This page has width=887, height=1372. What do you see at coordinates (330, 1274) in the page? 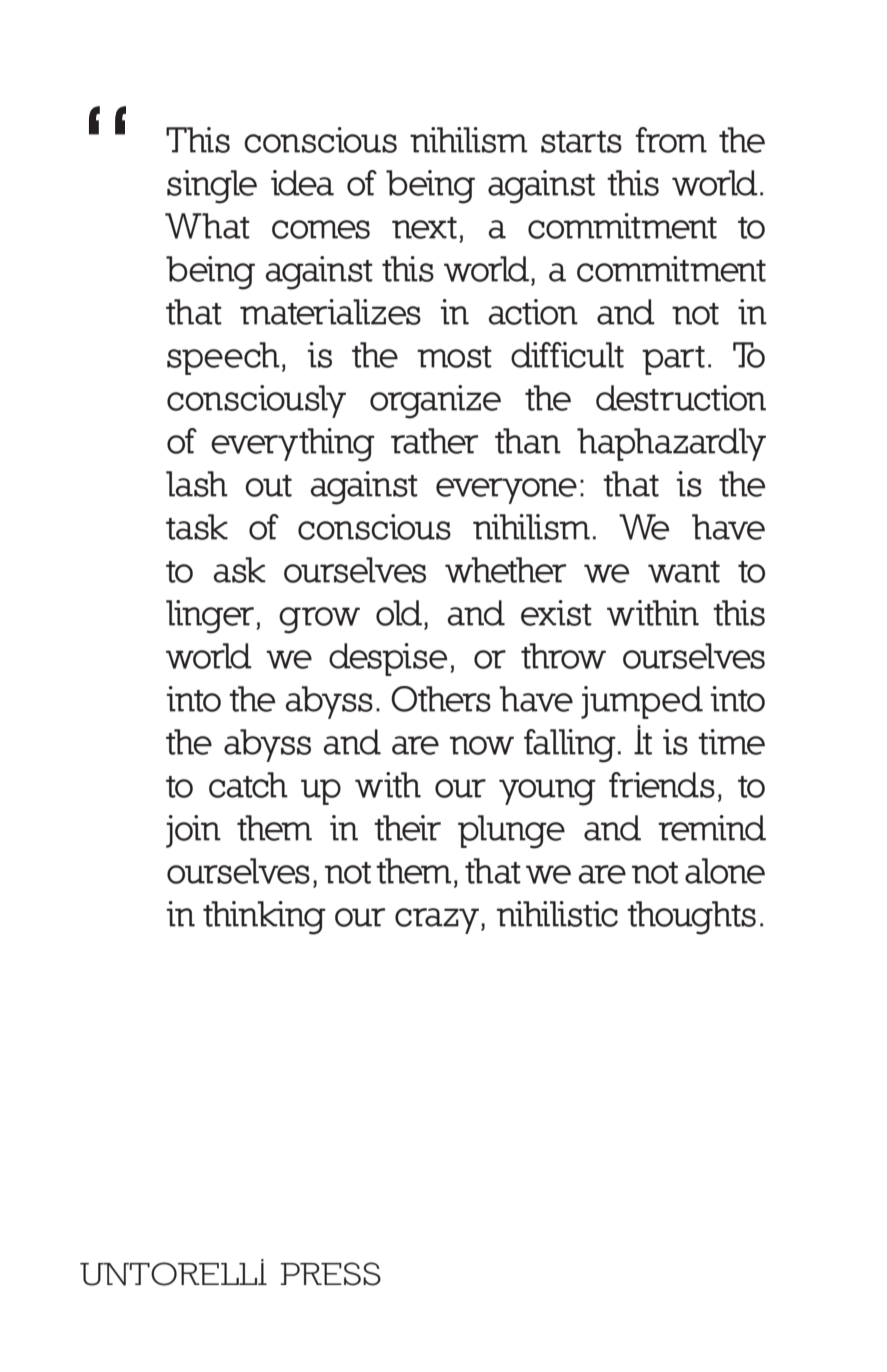
I see `press` at bounding box center [330, 1274].
